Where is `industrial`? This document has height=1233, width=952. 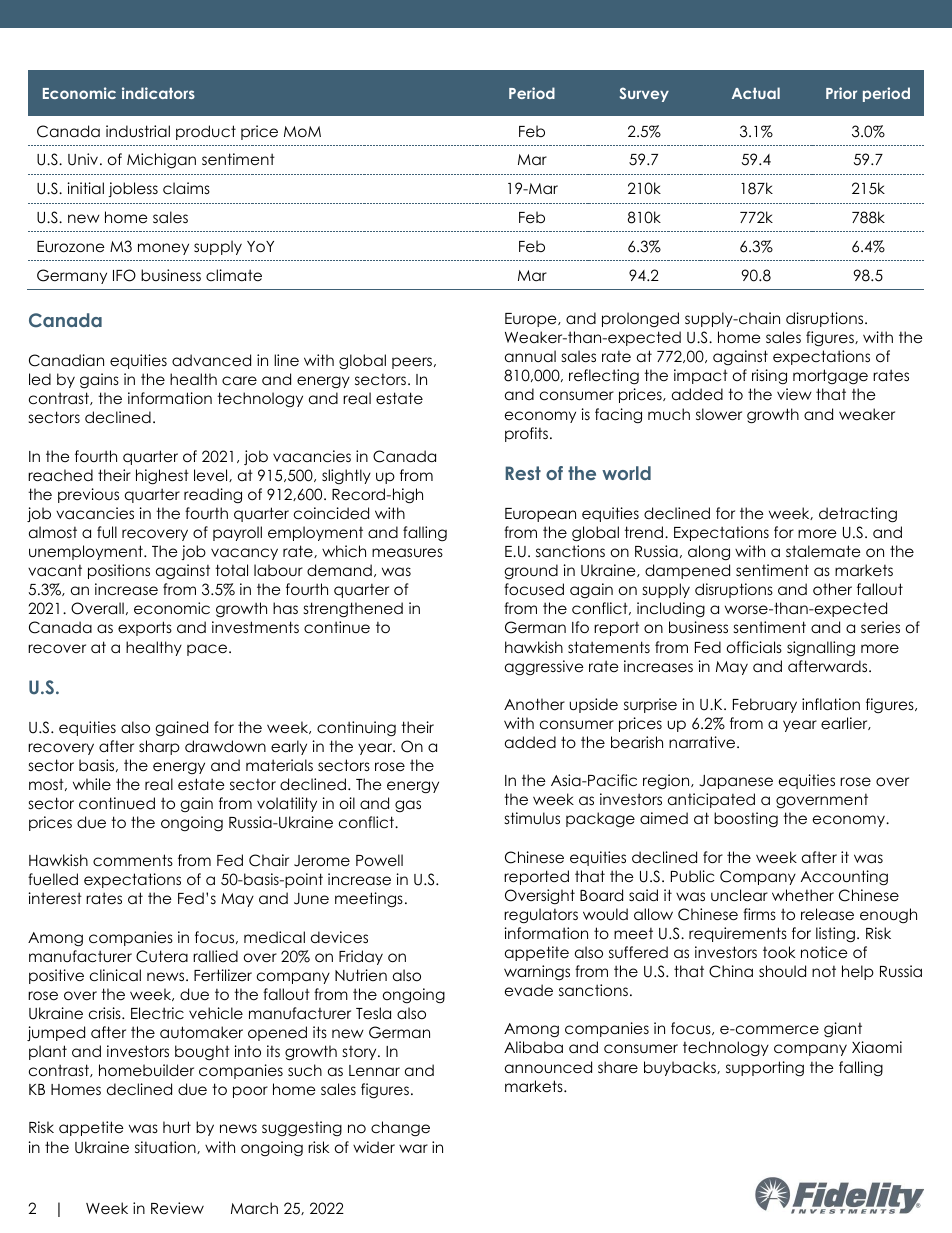
industrial is located at coordinates (138, 131).
